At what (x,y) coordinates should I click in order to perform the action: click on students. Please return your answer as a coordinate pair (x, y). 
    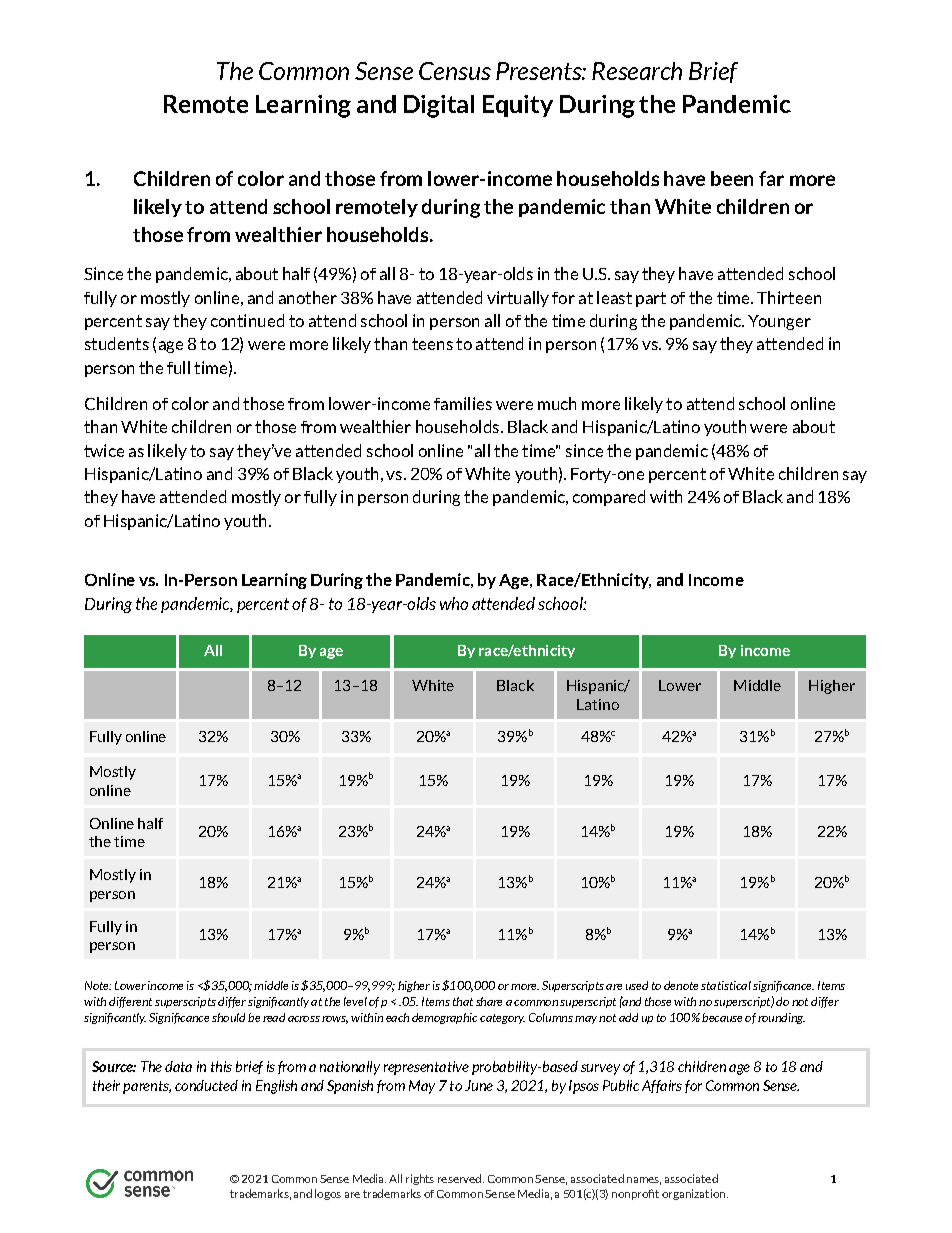
    Looking at the image, I should click on (117, 343).
